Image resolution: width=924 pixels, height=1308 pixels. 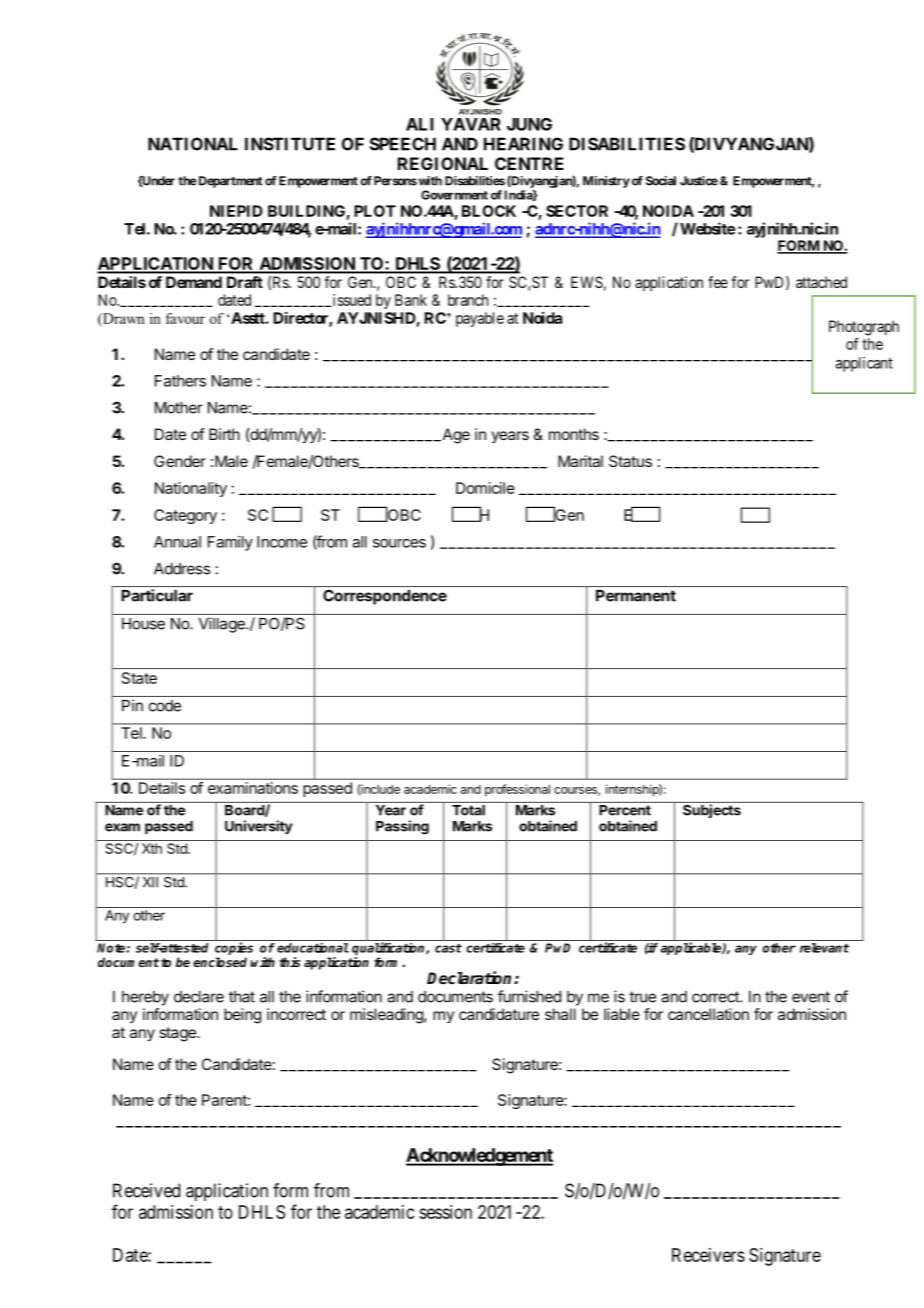 What do you see at coordinates (712, 810) in the image?
I see `Subjects` at bounding box center [712, 810].
